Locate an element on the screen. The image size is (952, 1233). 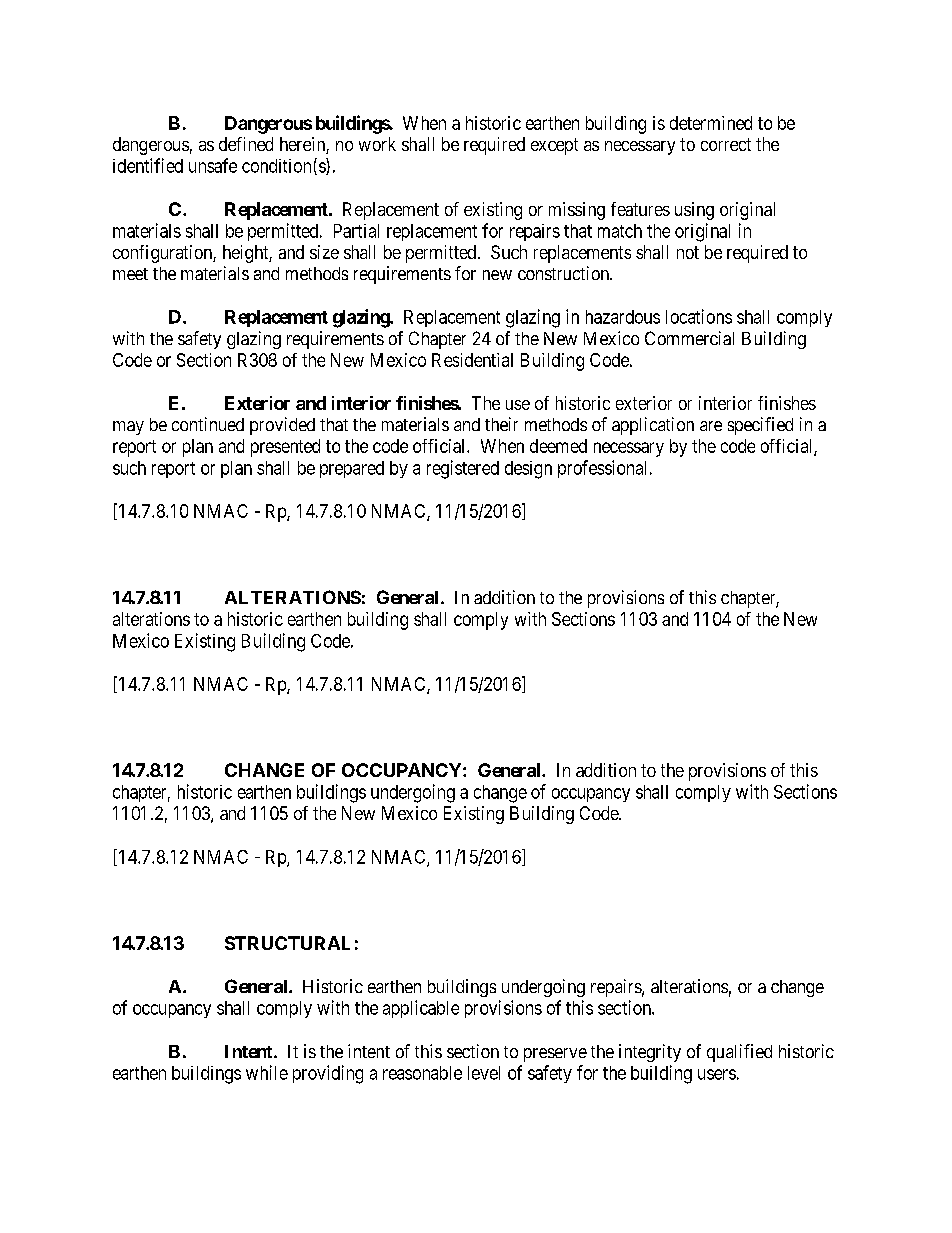
correct is located at coordinates (726, 144).
